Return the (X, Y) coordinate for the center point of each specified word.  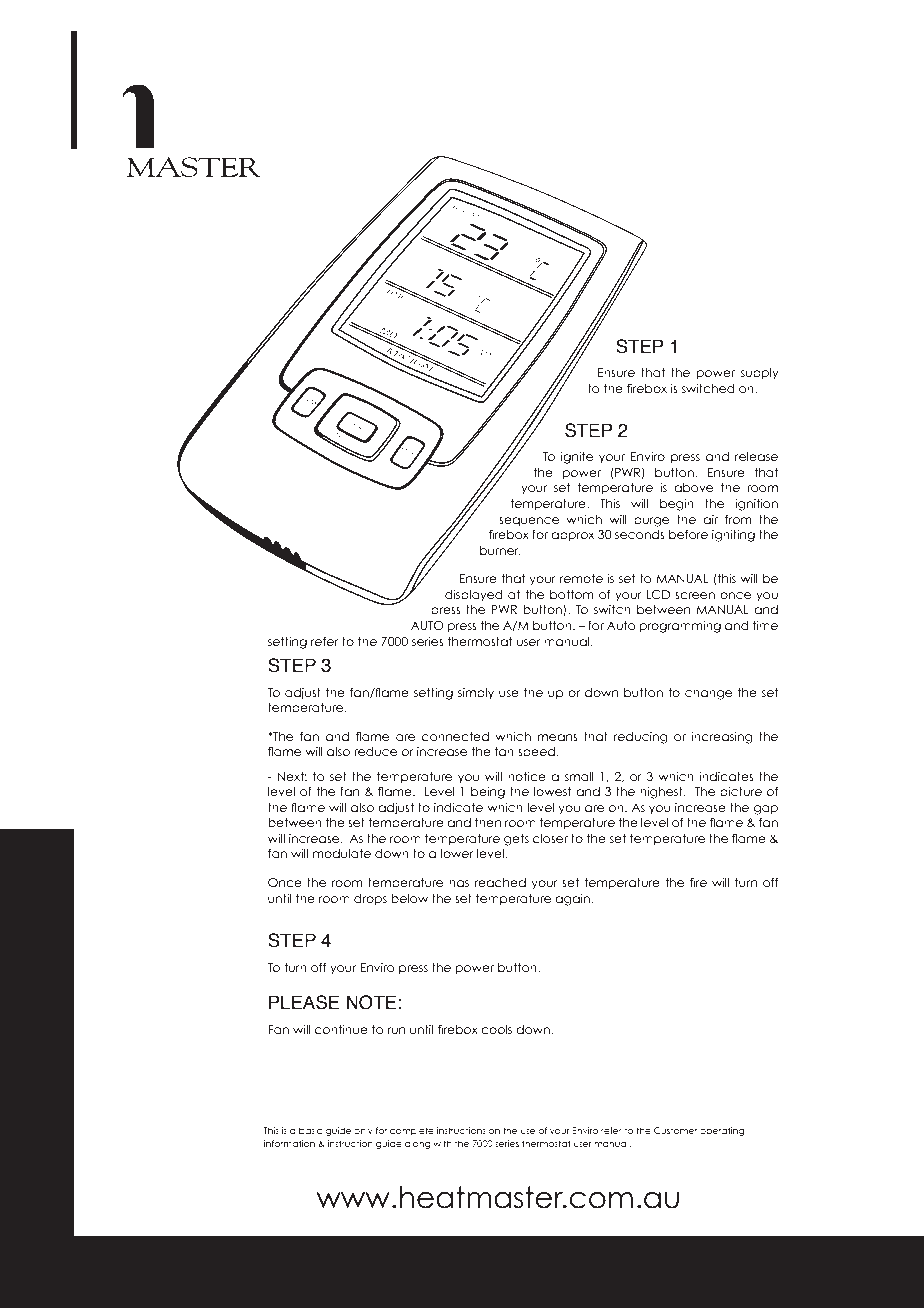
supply (760, 374)
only (363, 1131)
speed (537, 752)
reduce (375, 751)
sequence (529, 521)
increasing (722, 737)
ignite (577, 457)
